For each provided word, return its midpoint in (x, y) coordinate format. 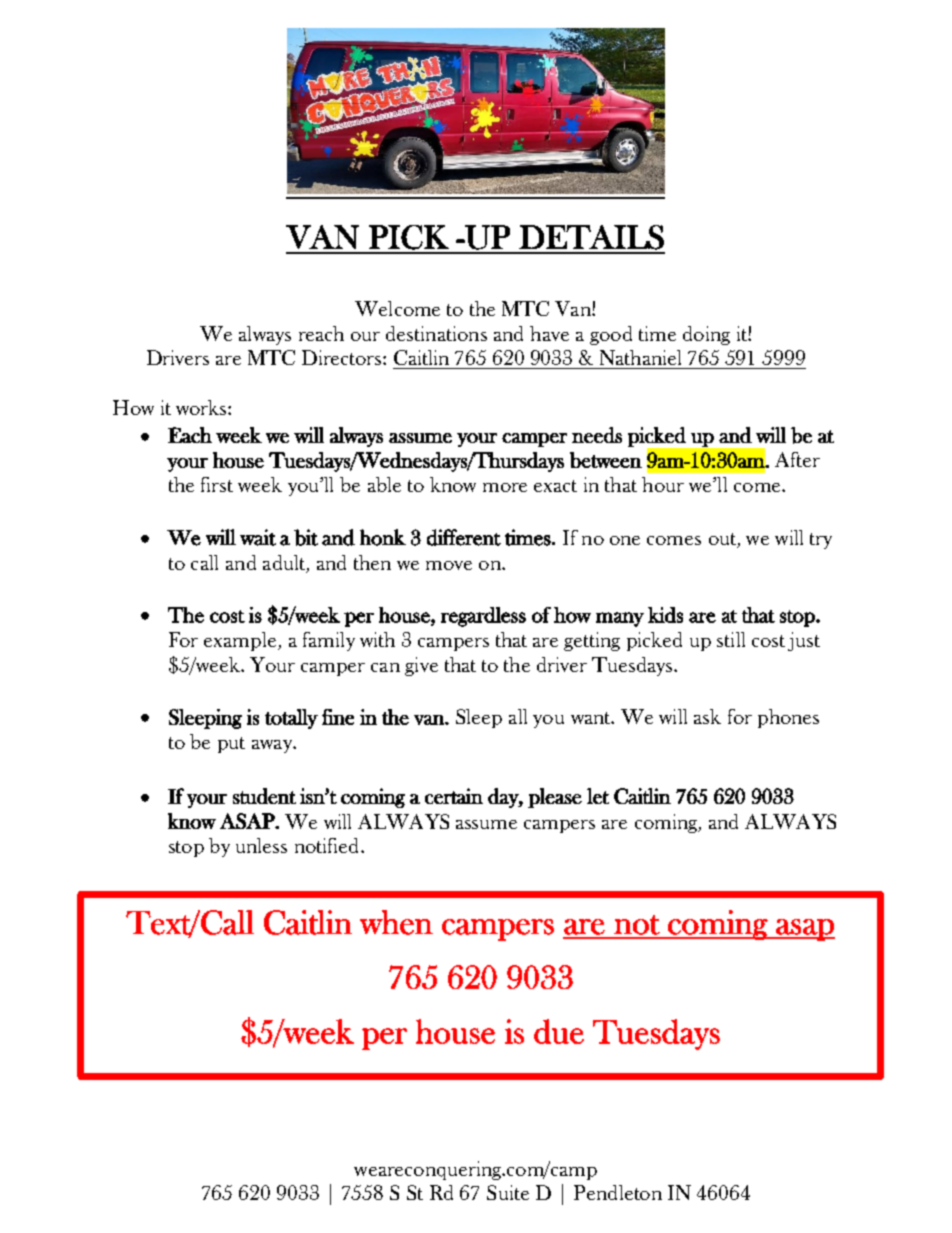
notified (328, 845)
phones (788, 718)
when (396, 922)
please (555, 798)
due (559, 1031)
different (464, 537)
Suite (508, 1192)
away (273, 746)
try (821, 541)
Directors (343, 357)
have (549, 333)
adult (285, 564)
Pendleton (618, 1192)
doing (706, 335)
